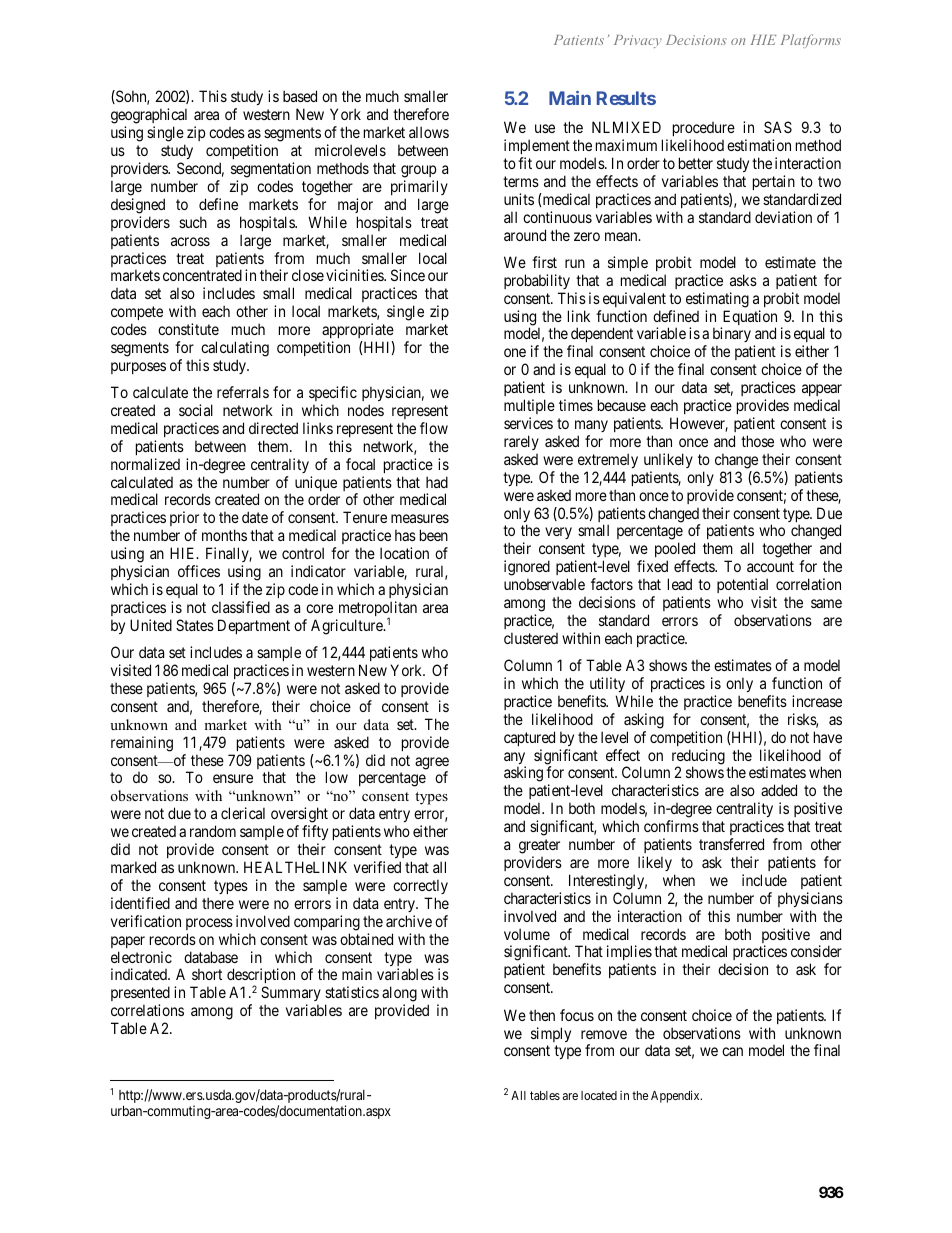  What do you see at coordinates (429, 132) in the screenshot?
I see `allows` at bounding box center [429, 132].
